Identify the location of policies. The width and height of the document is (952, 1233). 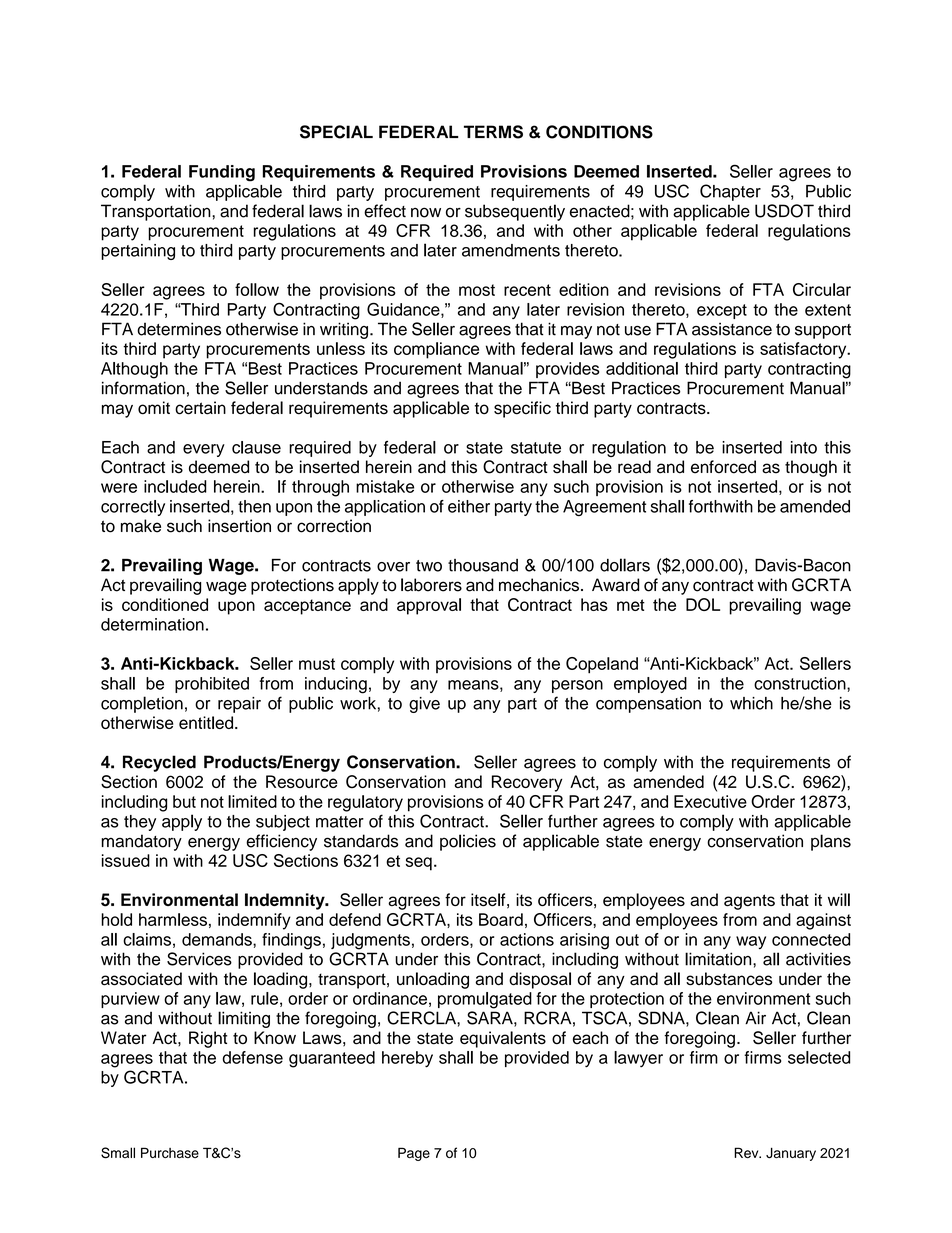
(468, 842).
